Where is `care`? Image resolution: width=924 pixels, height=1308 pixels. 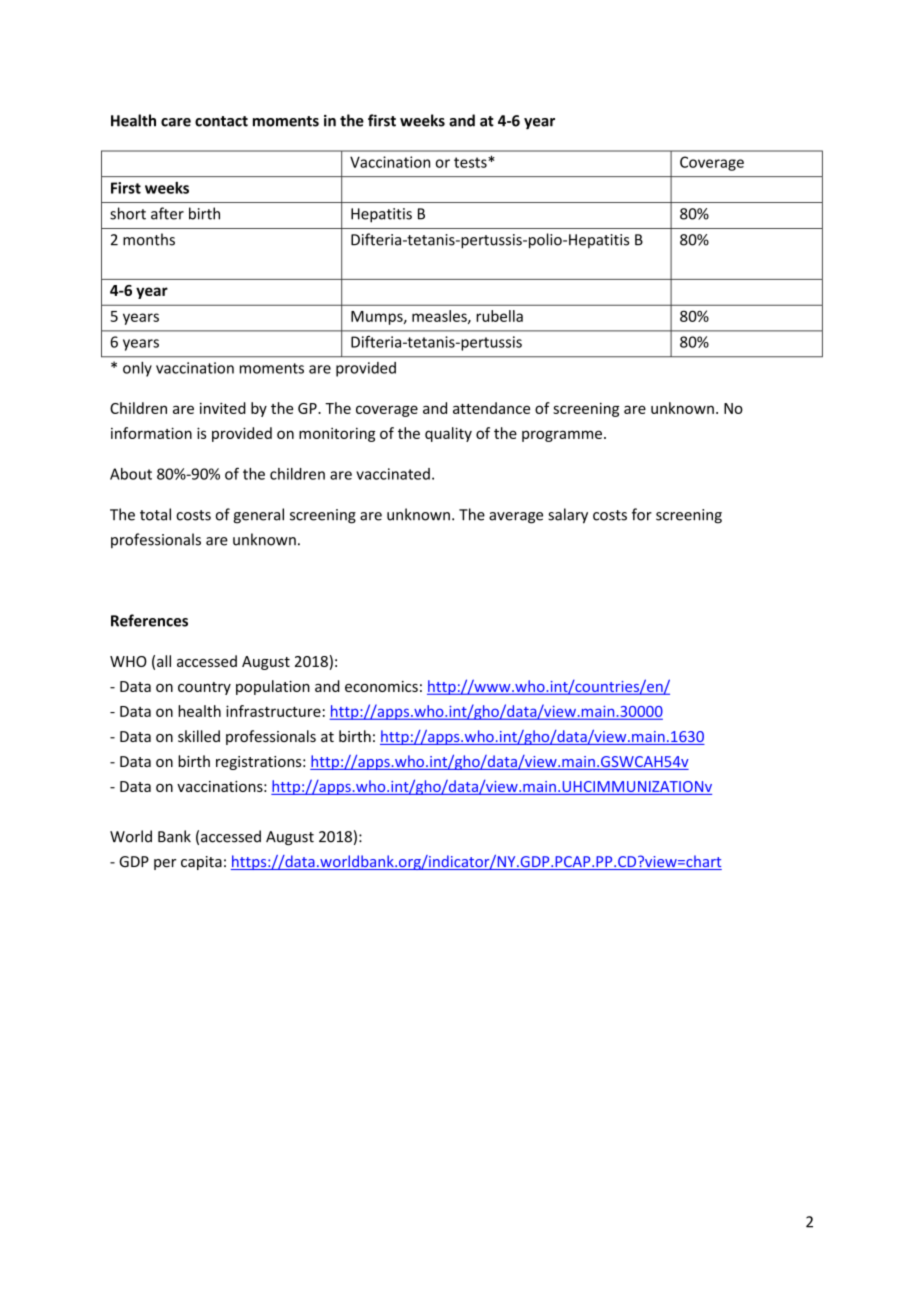 care is located at coordinates (176, 122).
